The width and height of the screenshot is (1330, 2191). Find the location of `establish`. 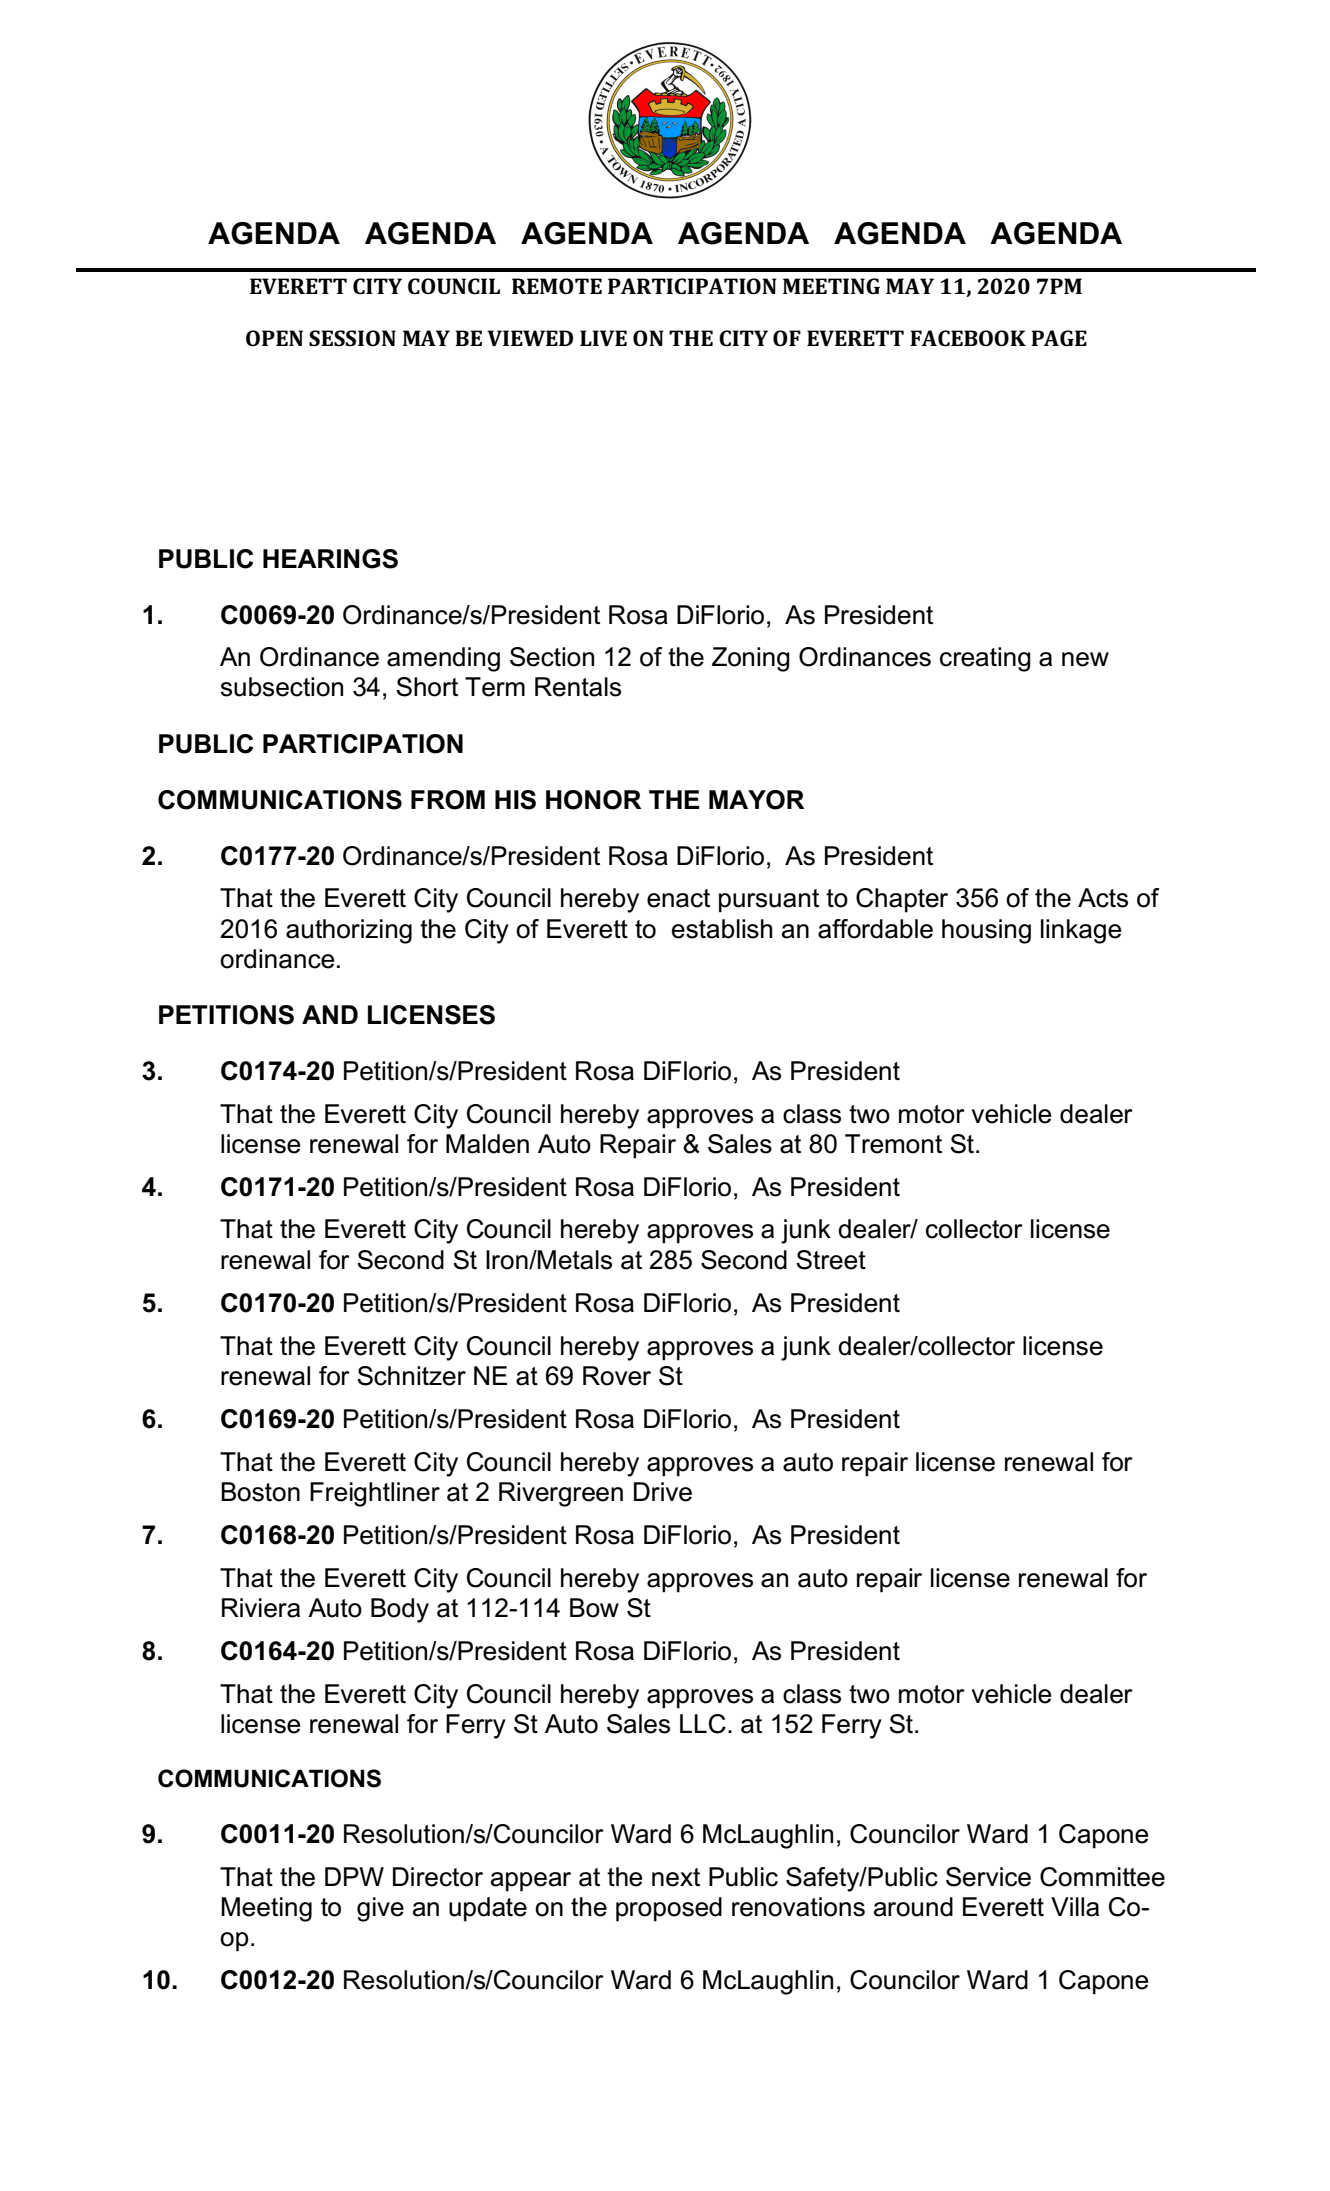

establish is located at coordinates (722, 929).
